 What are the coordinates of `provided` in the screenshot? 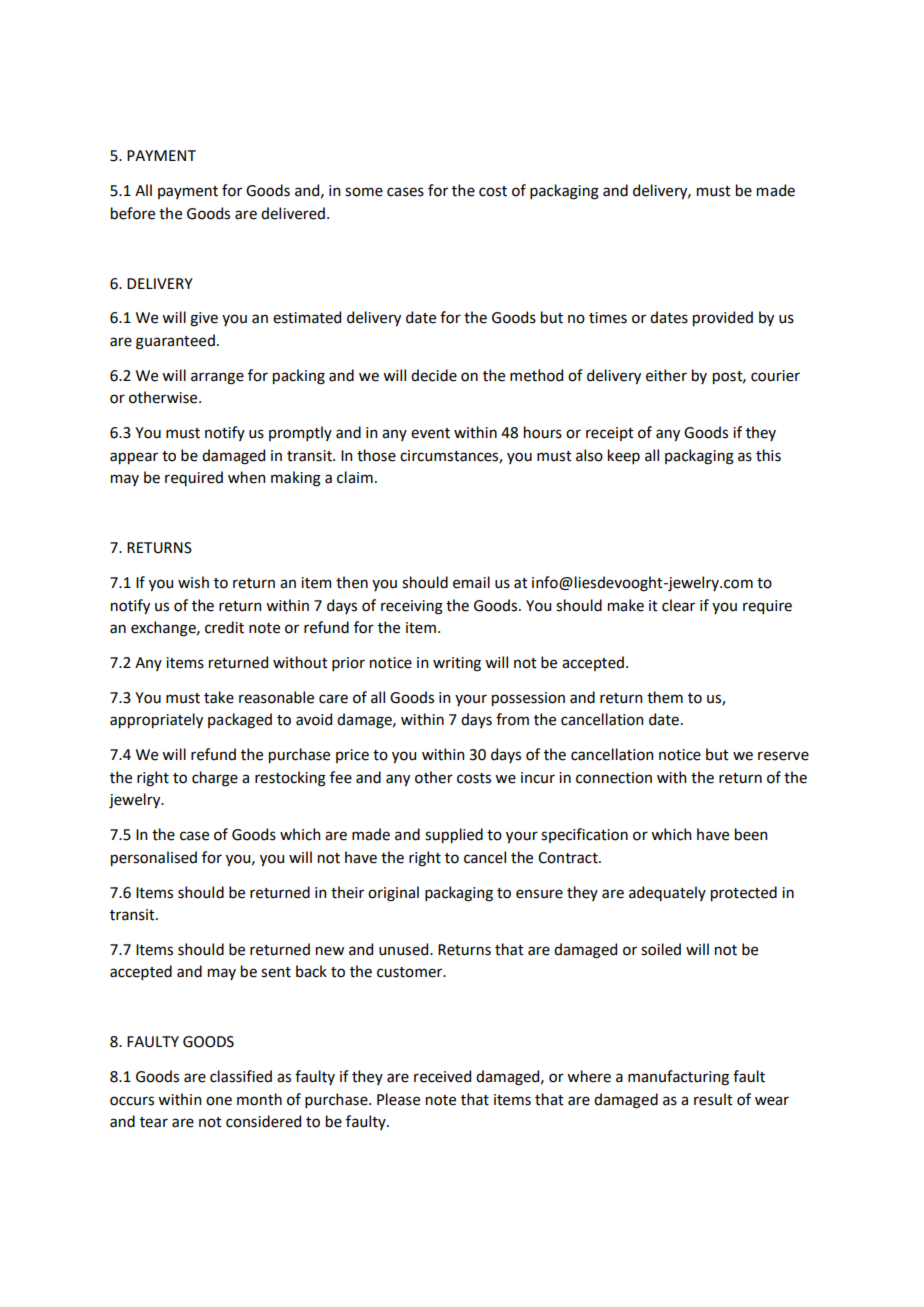 It's located at (723, 318).
